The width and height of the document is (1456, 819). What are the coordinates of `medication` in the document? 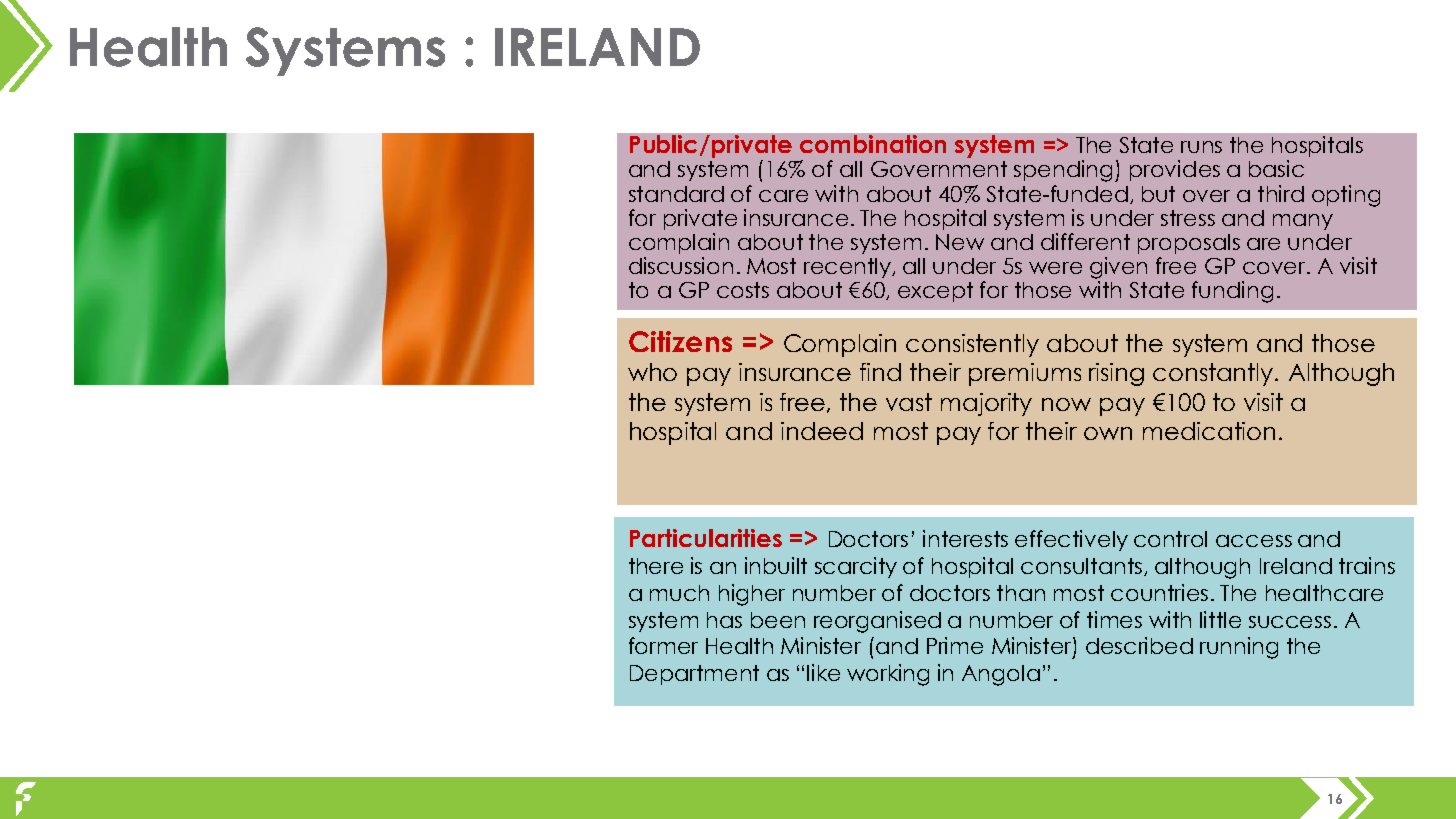 It's located at (1209, 431).
